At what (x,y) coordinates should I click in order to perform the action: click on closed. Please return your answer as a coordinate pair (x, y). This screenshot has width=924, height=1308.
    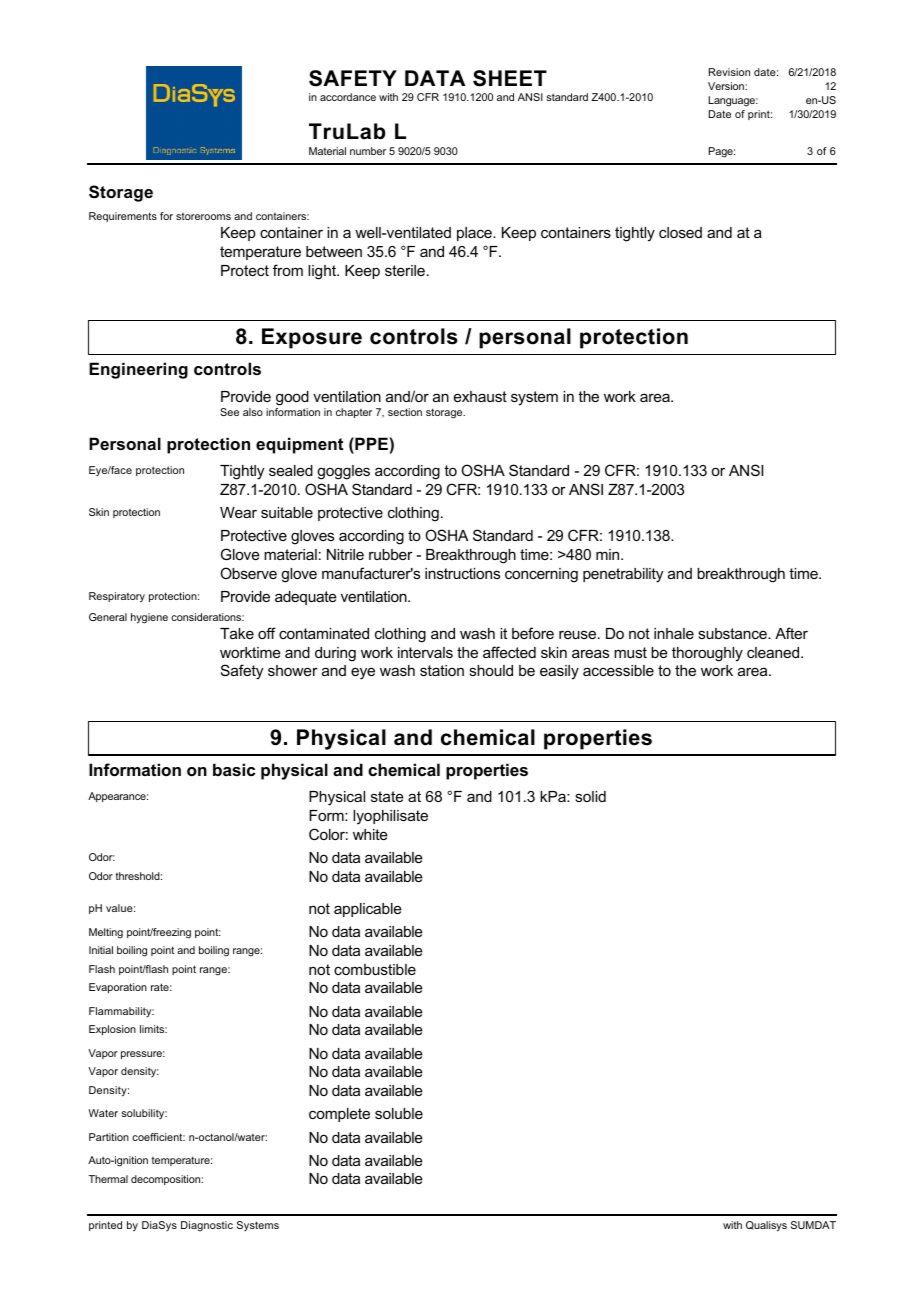
    Looking at the image, I should click on (680, 232).
